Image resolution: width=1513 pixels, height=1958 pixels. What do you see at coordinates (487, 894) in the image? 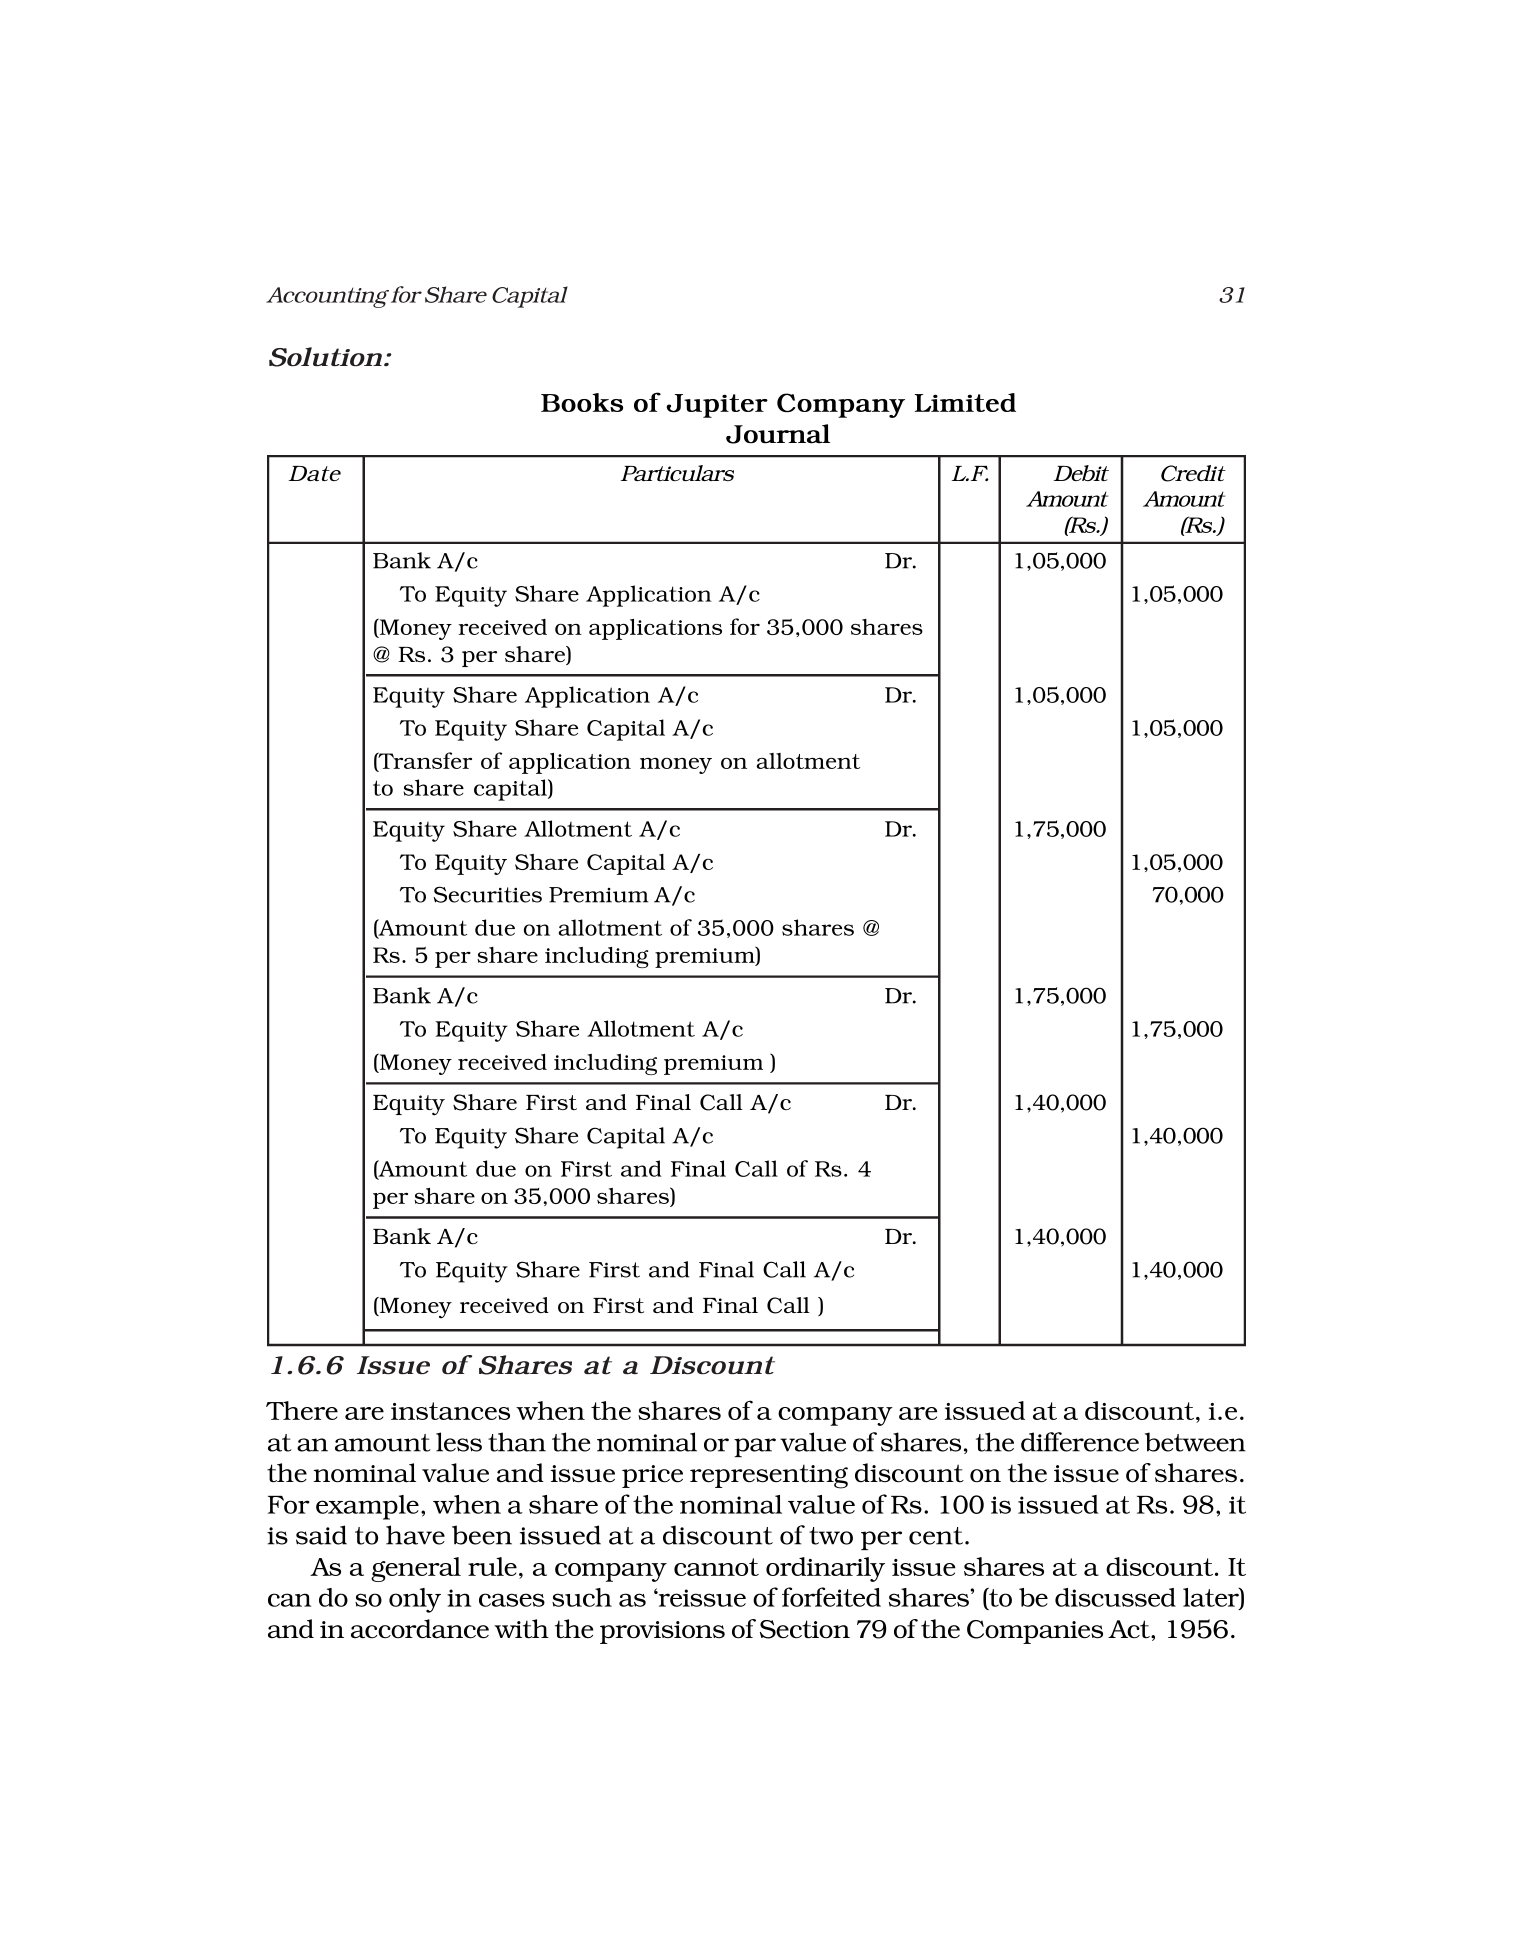
I see `Securities` at bounding box center [487, 894].
